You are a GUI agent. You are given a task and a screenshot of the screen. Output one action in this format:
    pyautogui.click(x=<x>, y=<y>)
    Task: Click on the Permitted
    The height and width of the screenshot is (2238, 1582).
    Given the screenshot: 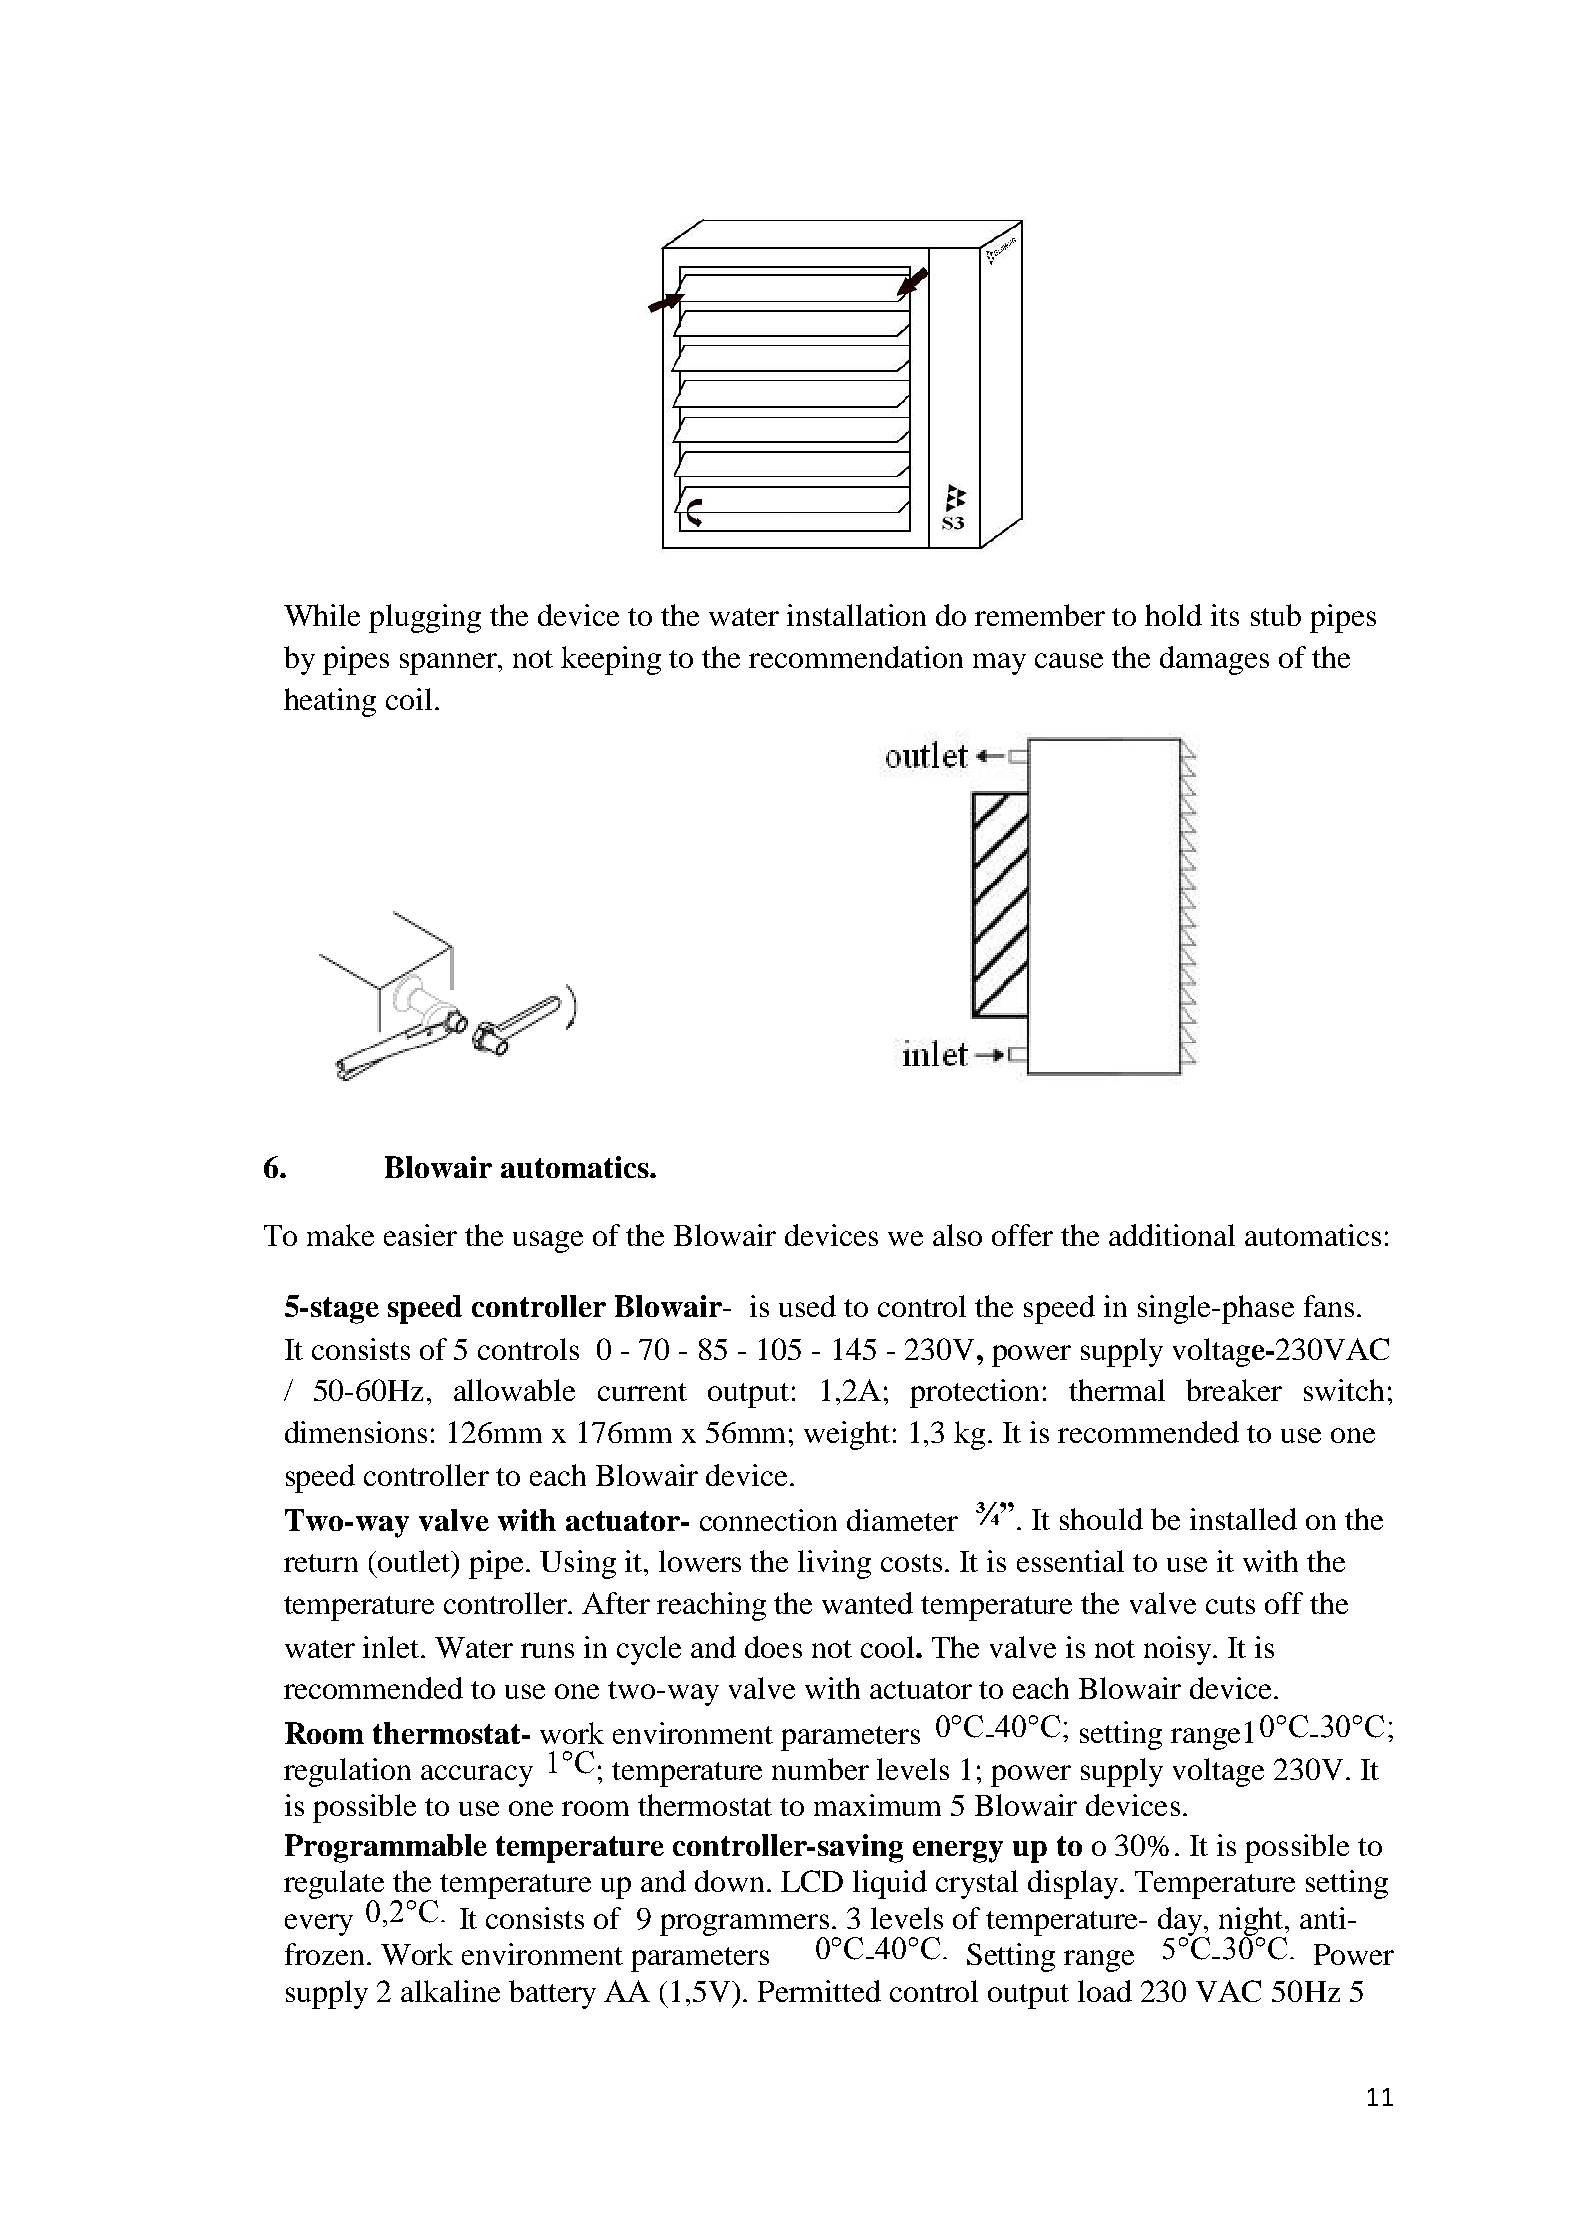 What is the action you would take?
    pyautogui.click(x=819, y=1991)
